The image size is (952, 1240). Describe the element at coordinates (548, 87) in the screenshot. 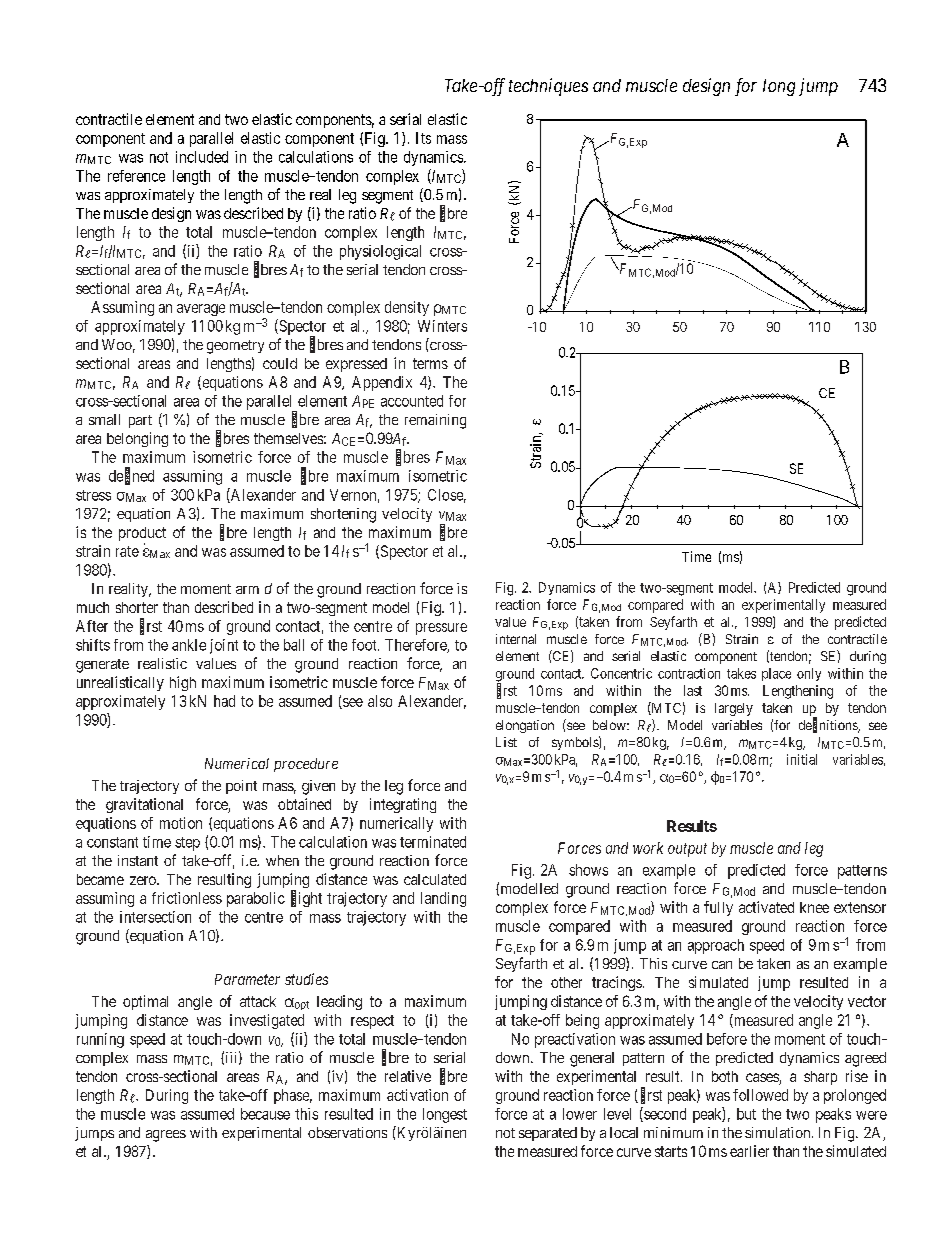

I see `techniques` at that location.
